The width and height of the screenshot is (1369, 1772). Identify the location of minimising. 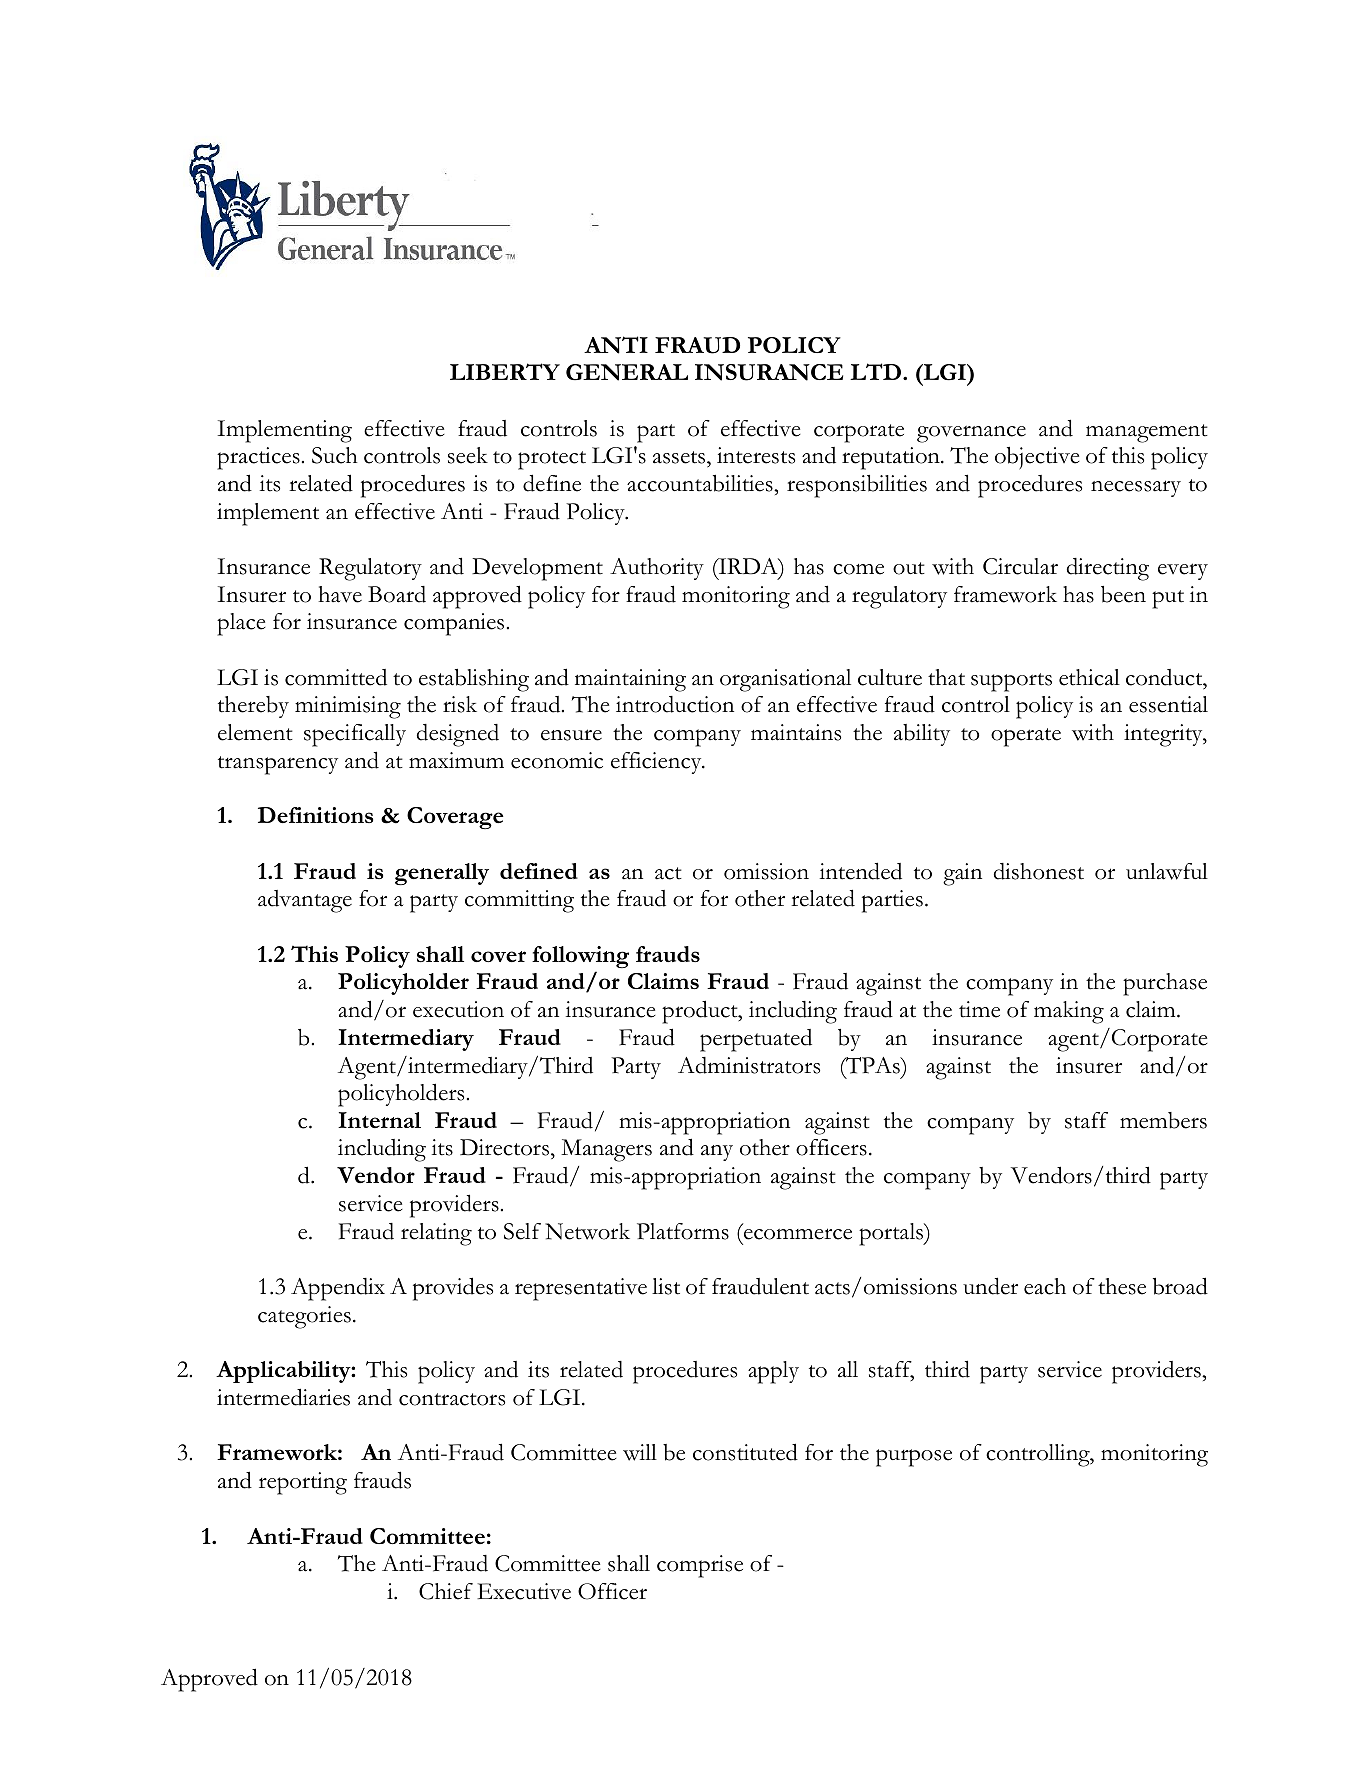
(348, 707).
